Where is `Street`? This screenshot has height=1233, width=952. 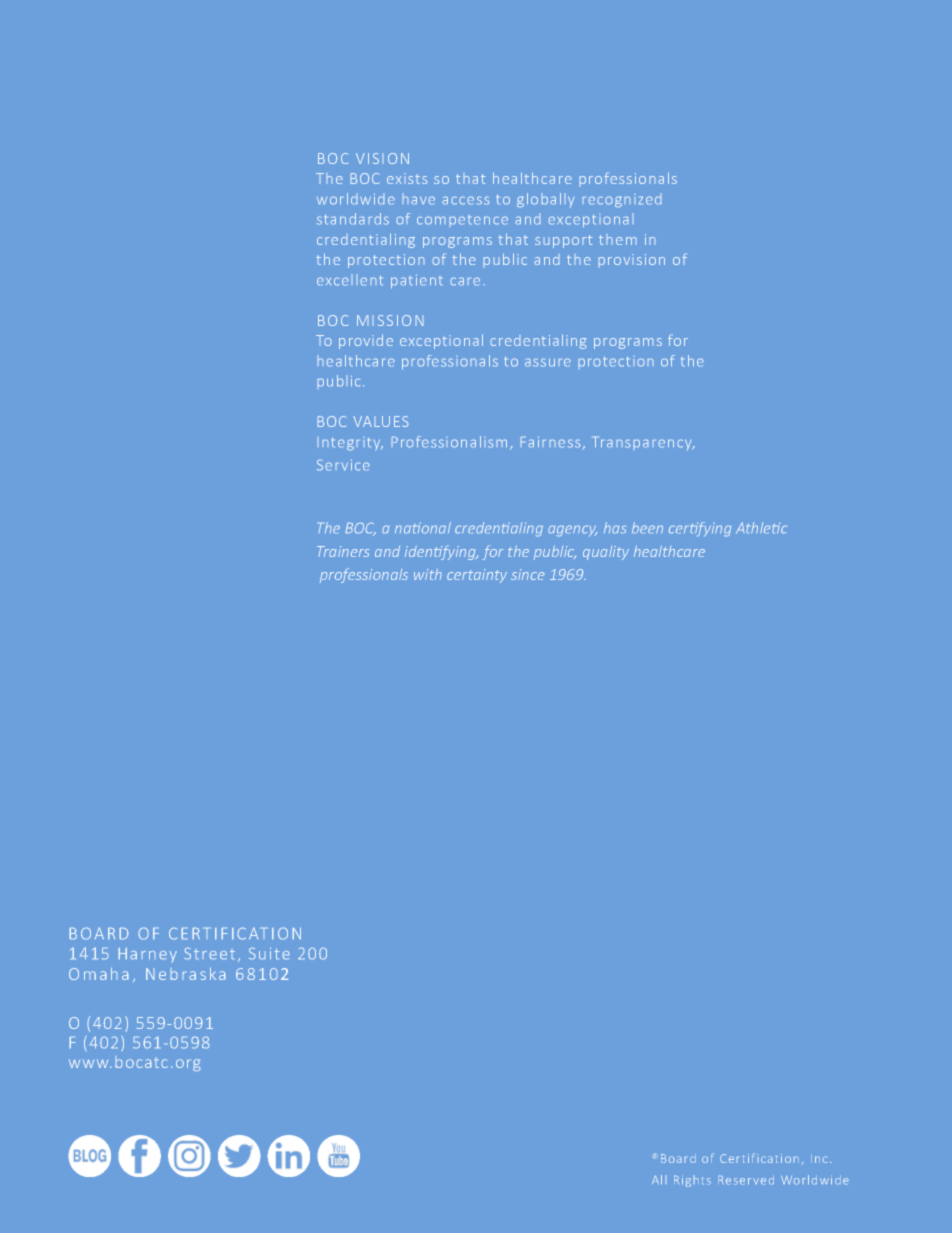
Street is located at coordinates (209, 953).
